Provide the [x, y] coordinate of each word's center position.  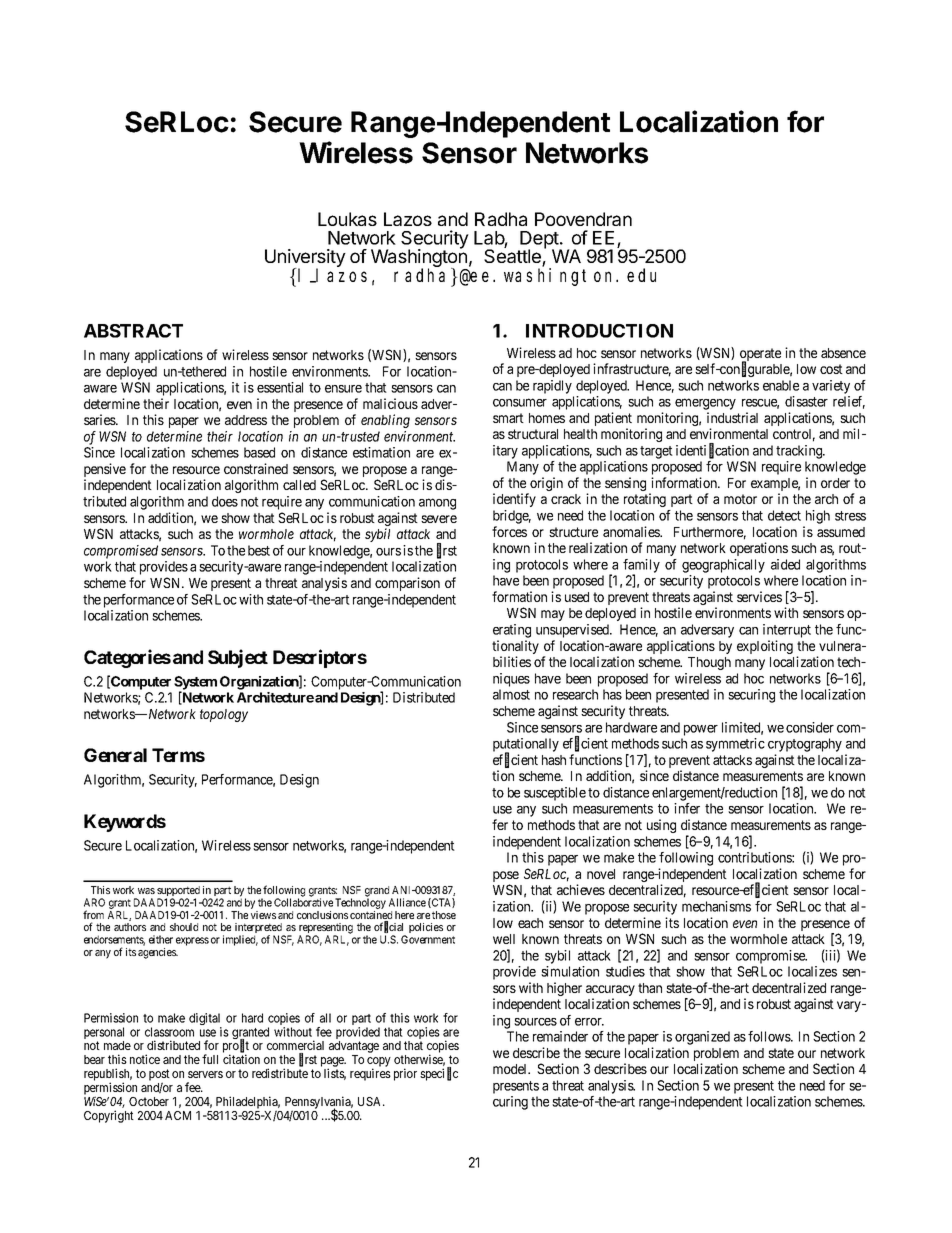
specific [439, 1074]
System [195, 684]
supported [178, 892]
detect [784, 515]
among [437, 504]
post [159, 1076]
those [444, 915]
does [225, 501]
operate [760, 356]
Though [709, 663]
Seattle [513, 256]
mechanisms [716, 906]
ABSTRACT [133, 331]
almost [511, 694]
